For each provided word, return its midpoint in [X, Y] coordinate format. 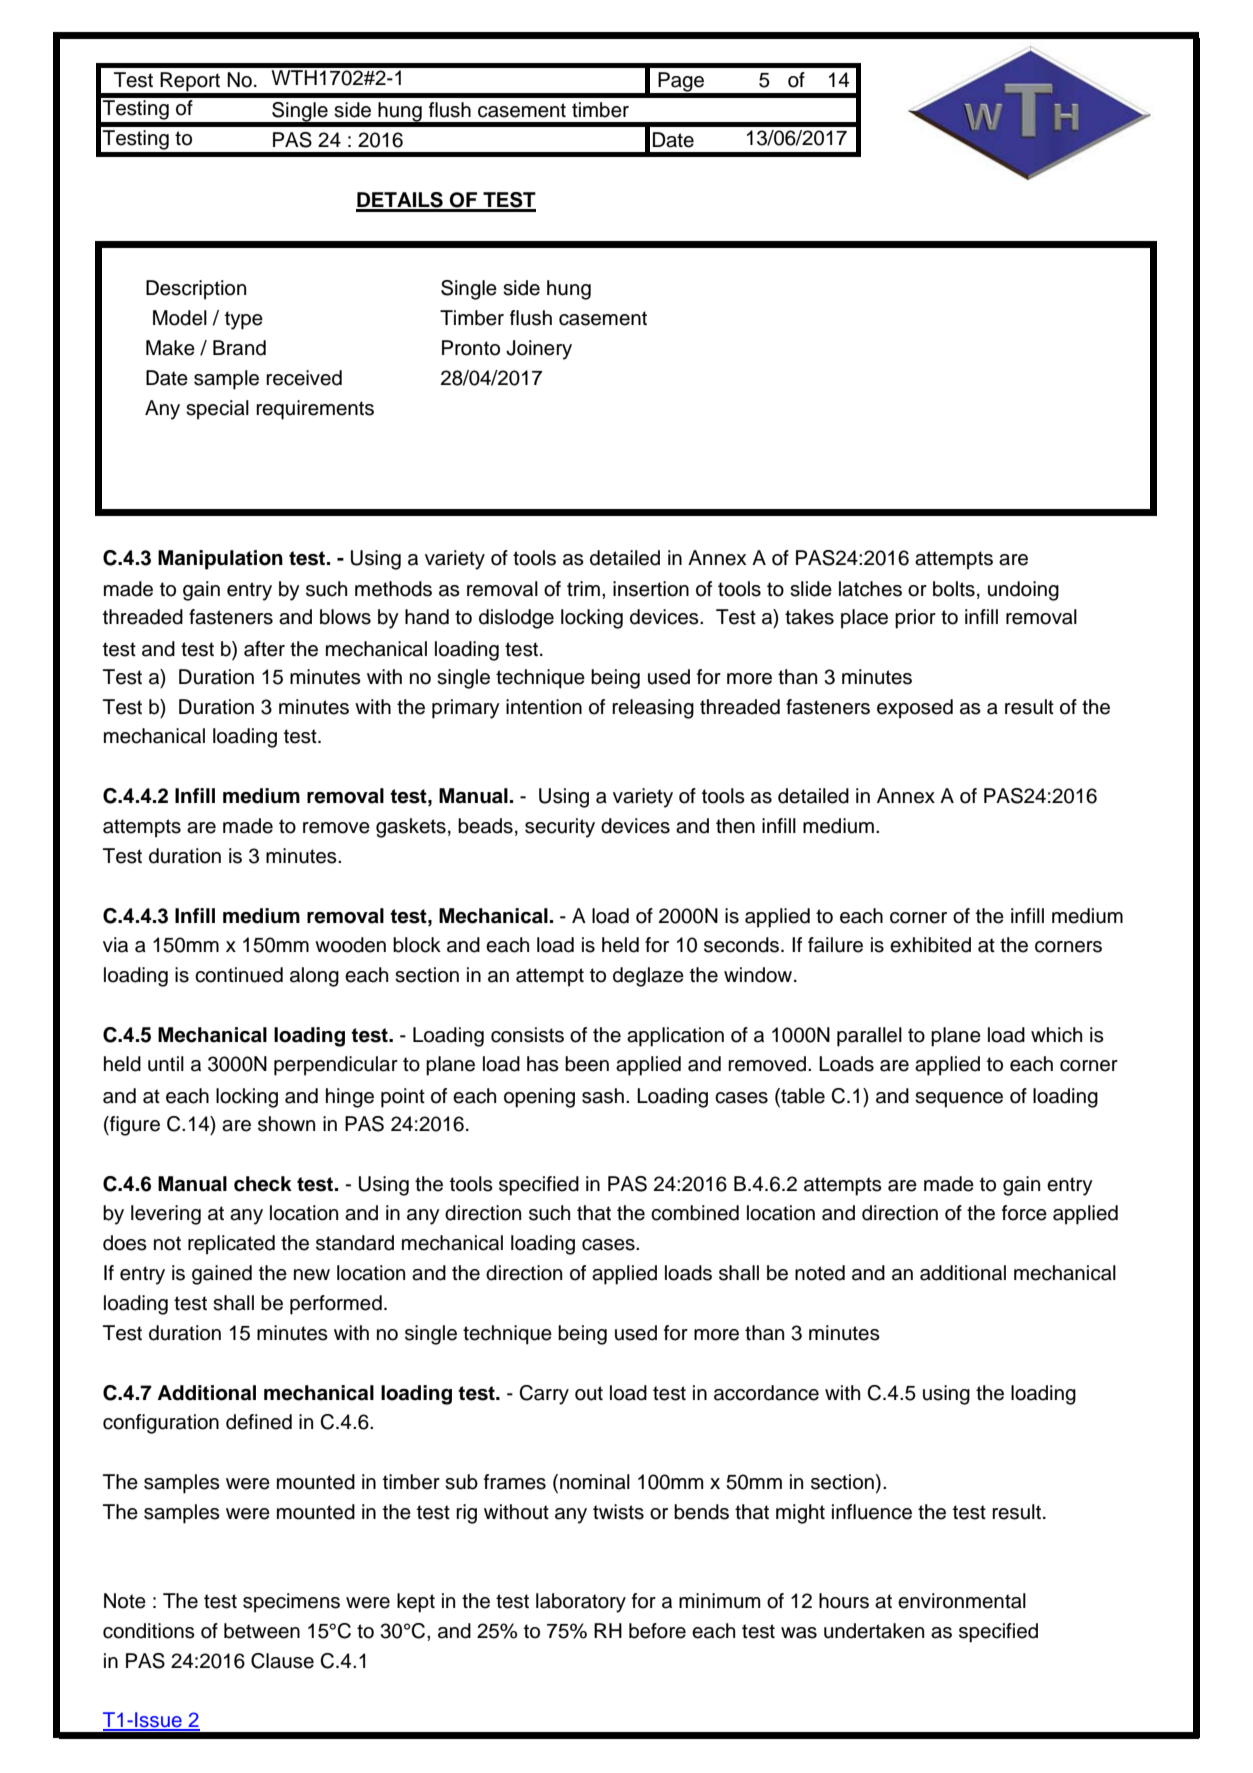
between [262, 1631]
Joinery [539, 350]
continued [239, 975]
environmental [962, 1601]
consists [527, 1035]
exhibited [930, 945]
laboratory [581, 1603]
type [244, 320]
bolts [954, 589]
